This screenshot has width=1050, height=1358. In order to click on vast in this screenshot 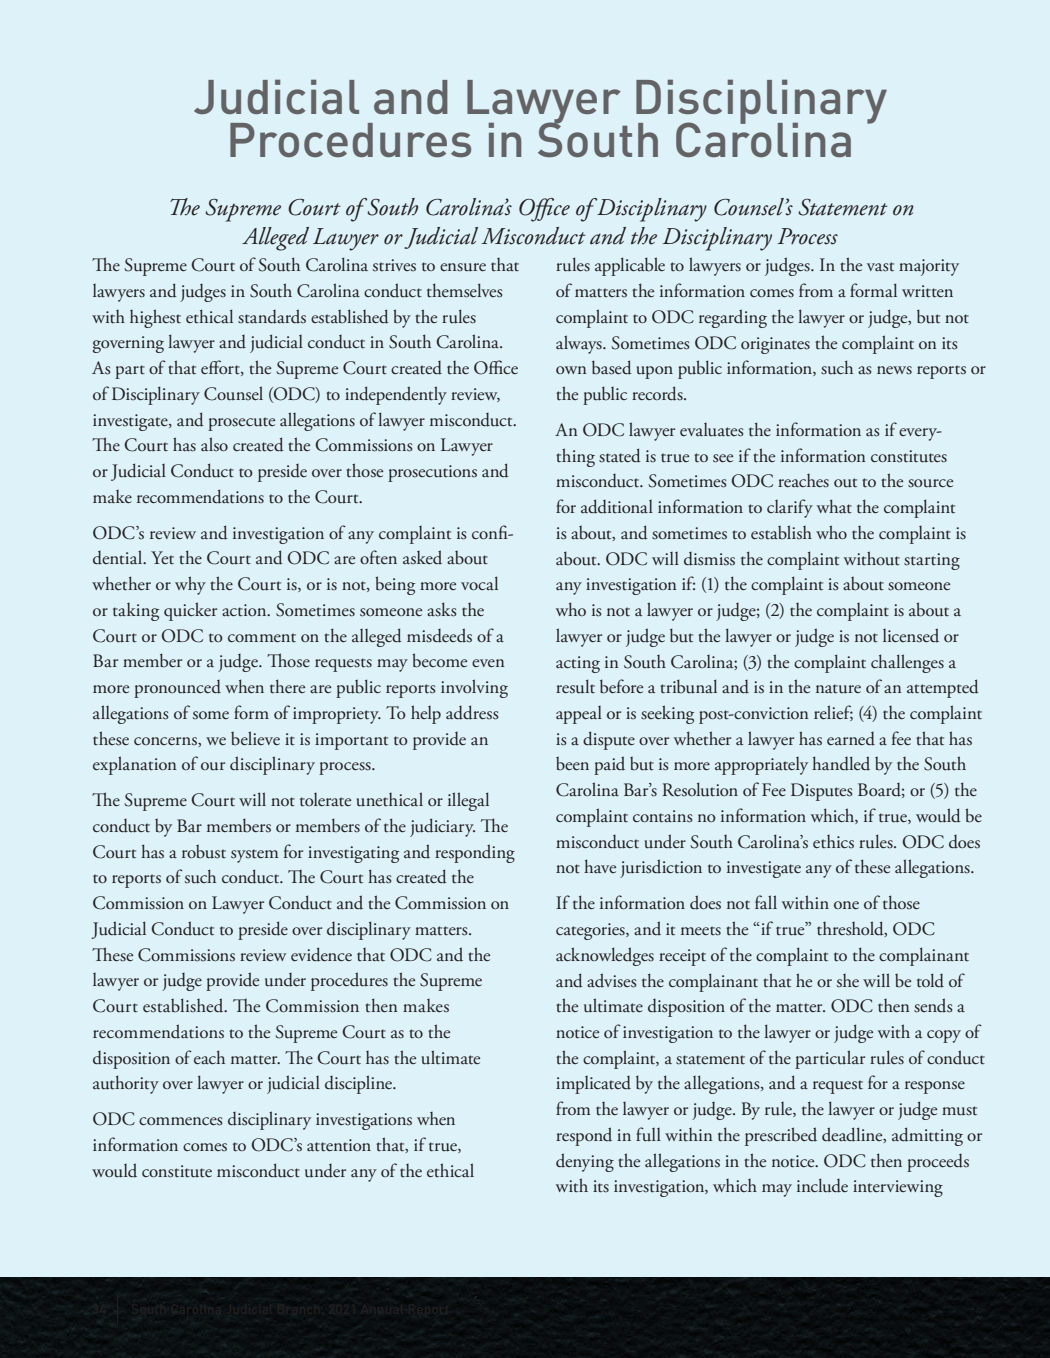, I will do `click(880, 267)`.
